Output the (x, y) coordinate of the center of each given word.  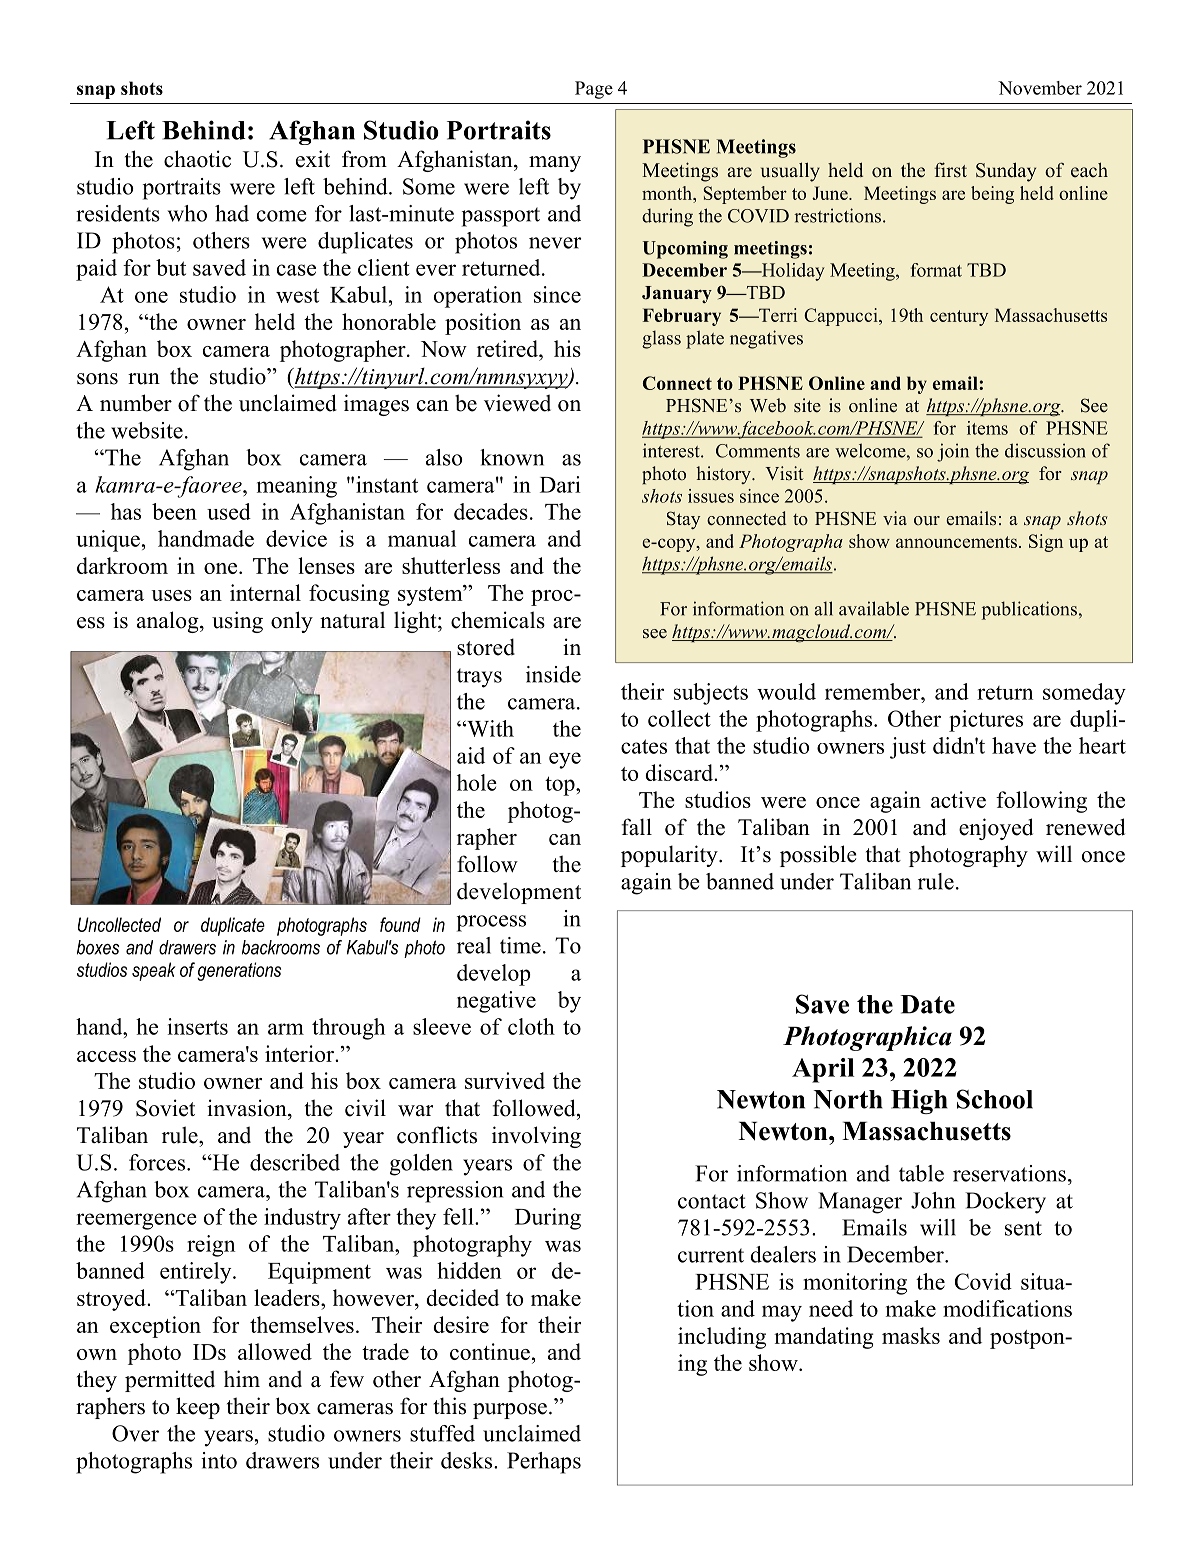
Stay (683, 520)
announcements (956, 542)
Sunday (1006, 172)
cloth (531, 1026)
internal (265, 592)
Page (594, 90)
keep (198, 1408)
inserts (198, 1026)
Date (927, 1004)
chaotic (197, 159)
